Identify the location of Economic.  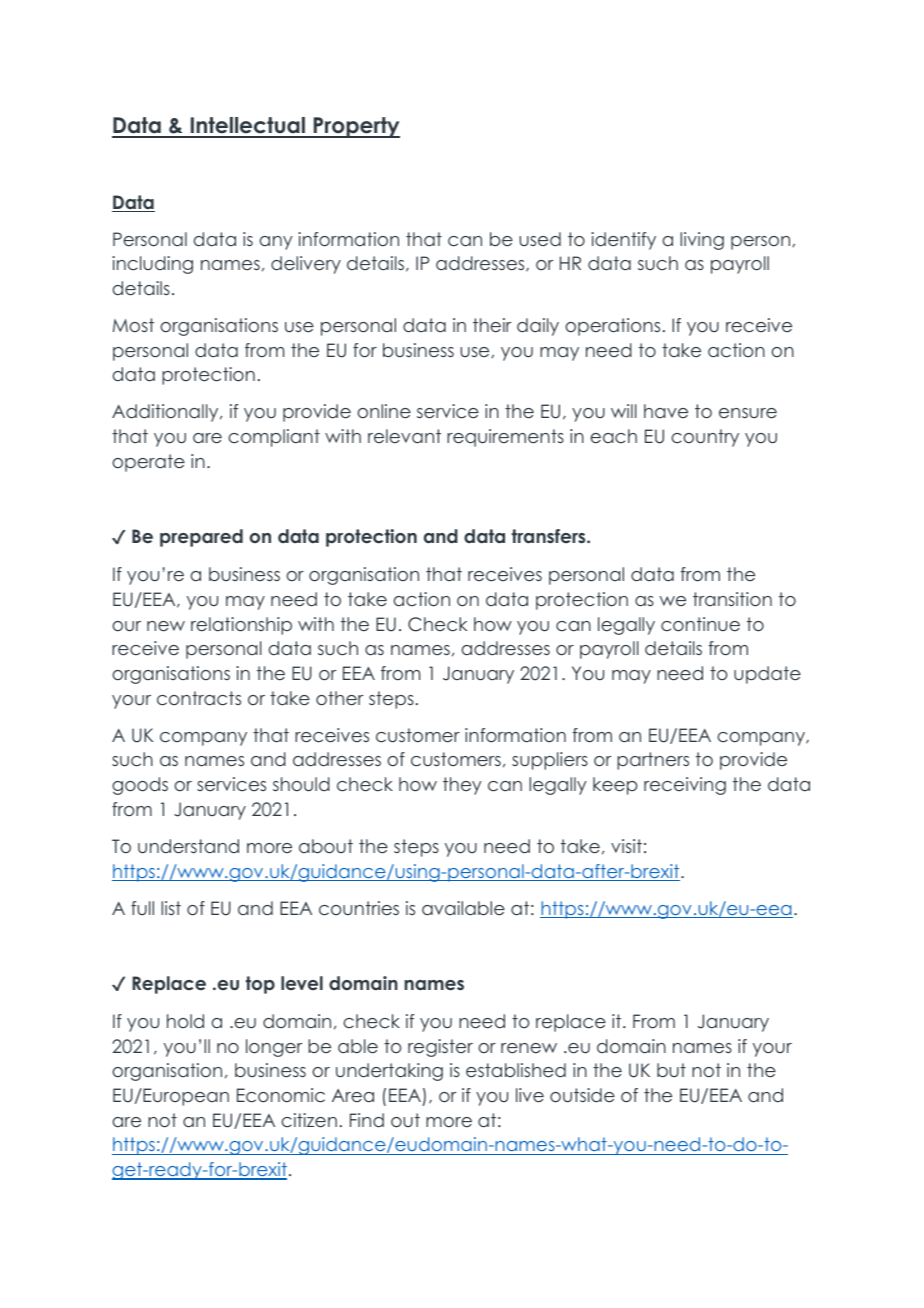
(281, 1095).
